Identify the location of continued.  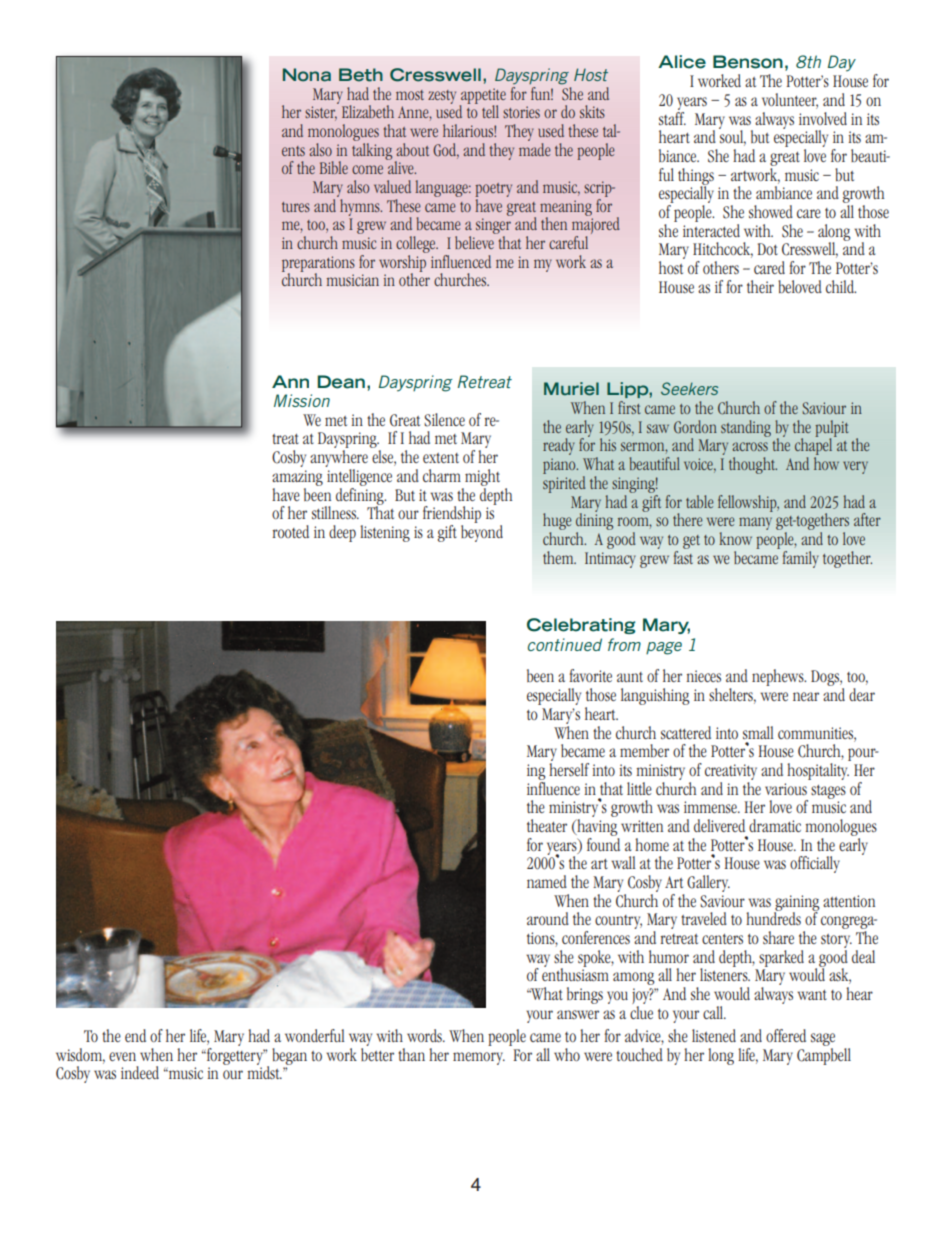
(565, 644).
